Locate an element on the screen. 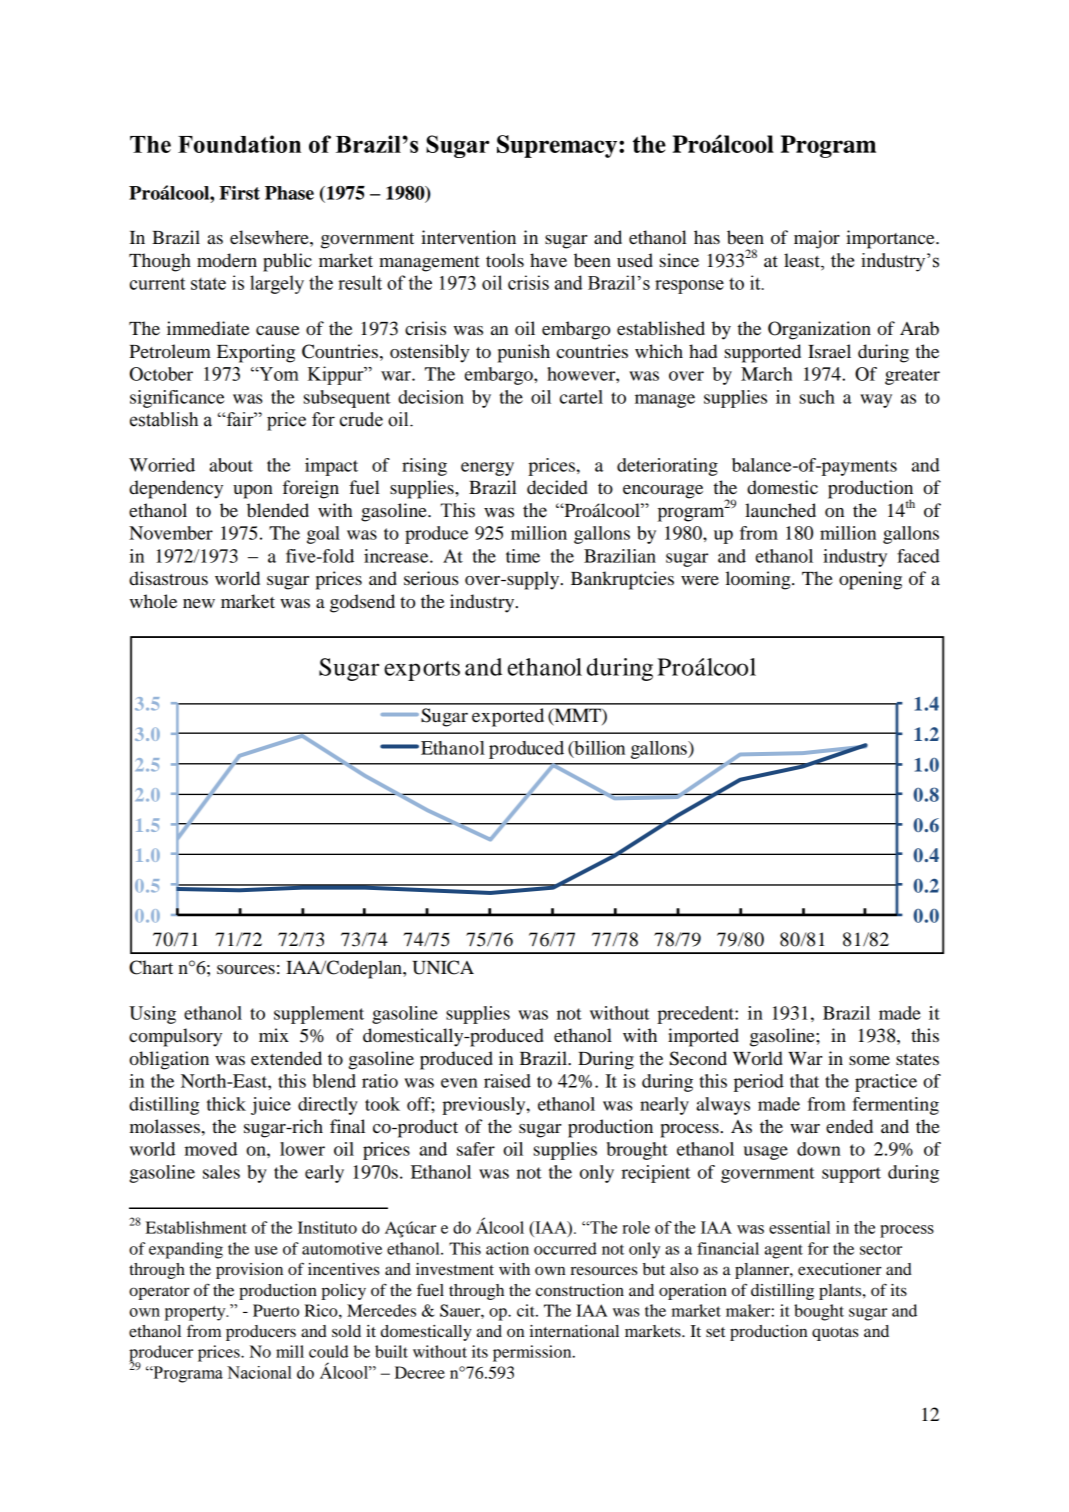 The height and width of the screenshot is (1512, 1069). Chart is located at coordinates (151, 967).
